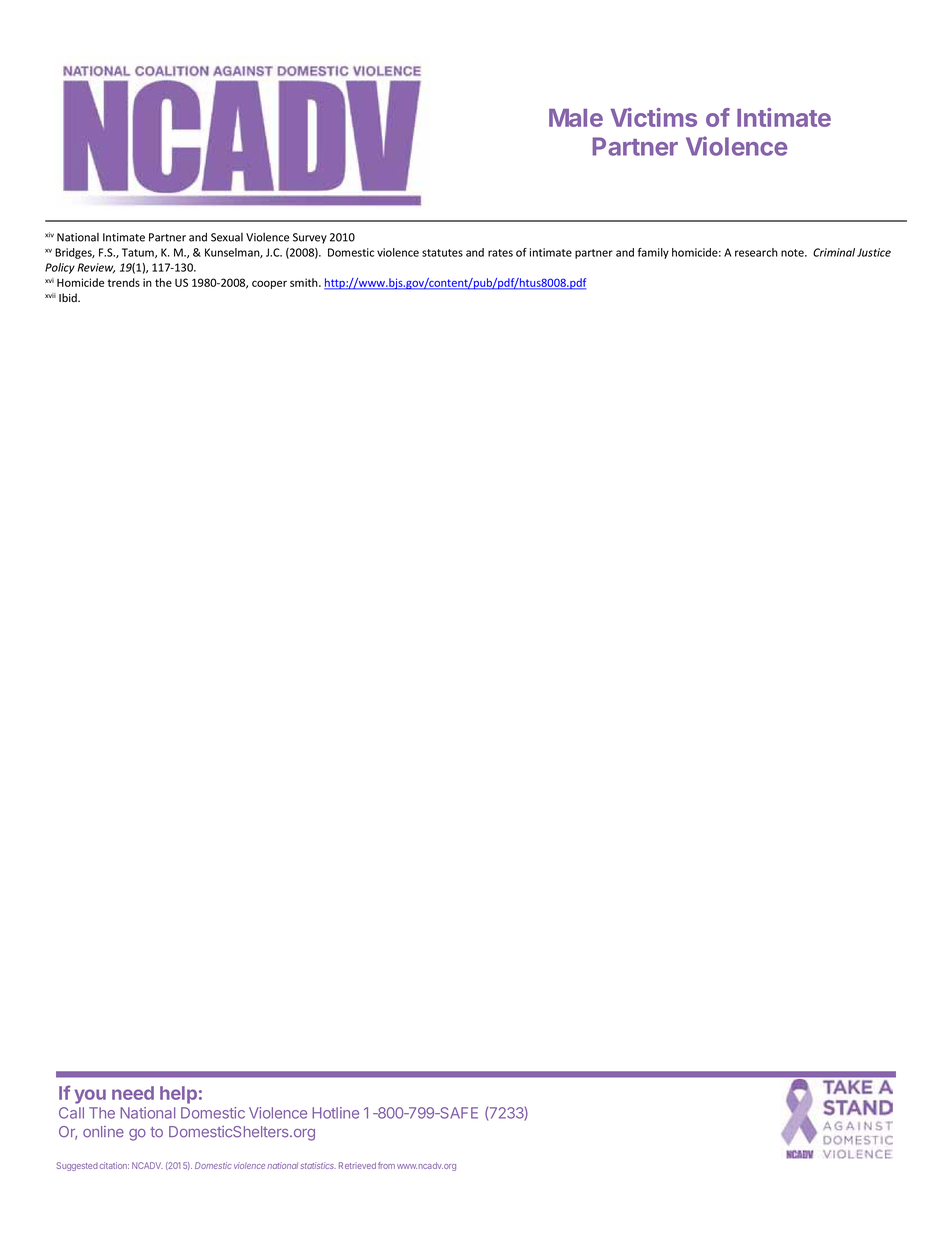  Describe the element at coordinates (103, 1132) in the document. I see `online` at that location.
